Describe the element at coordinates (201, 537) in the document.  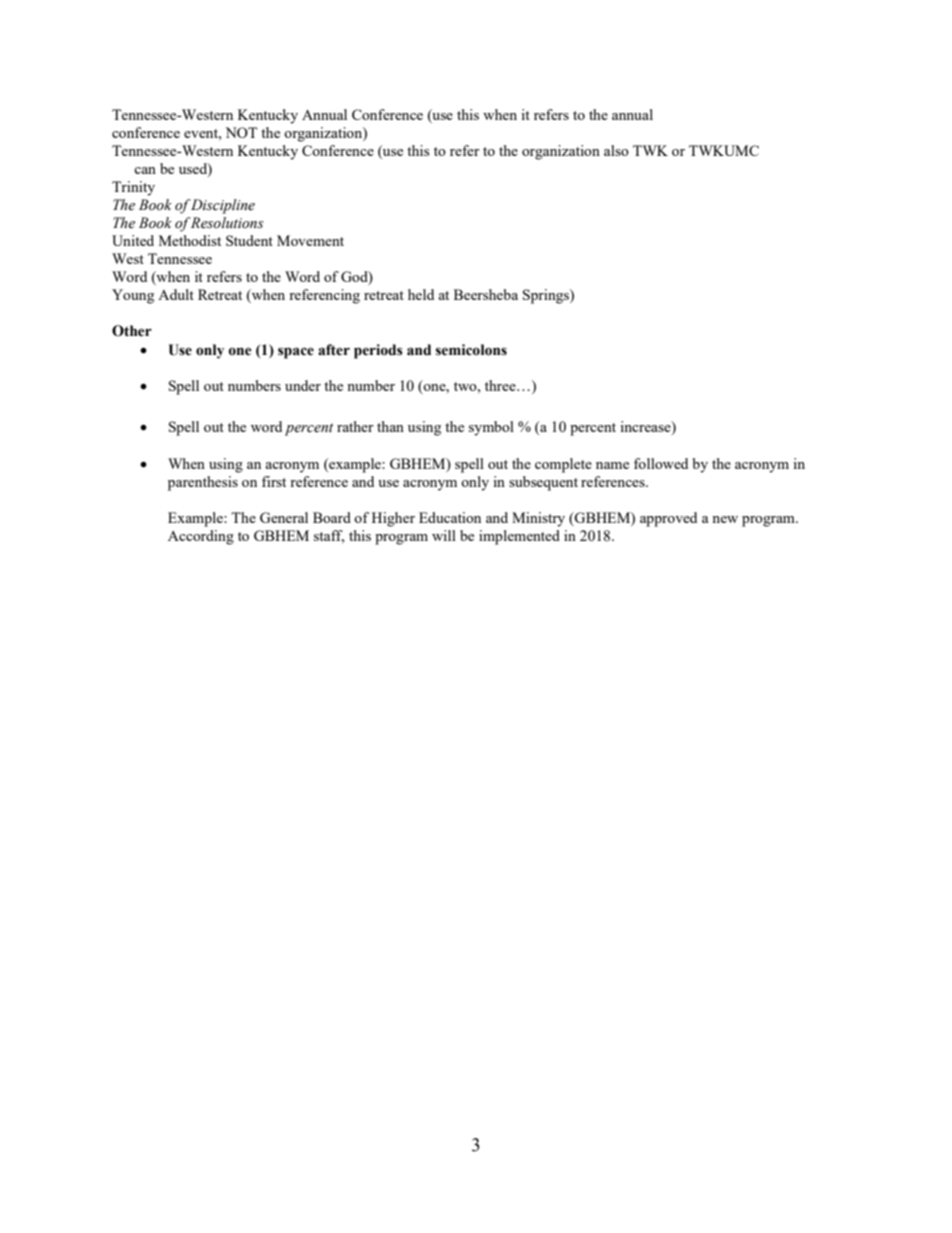
I see `According` at that location.
